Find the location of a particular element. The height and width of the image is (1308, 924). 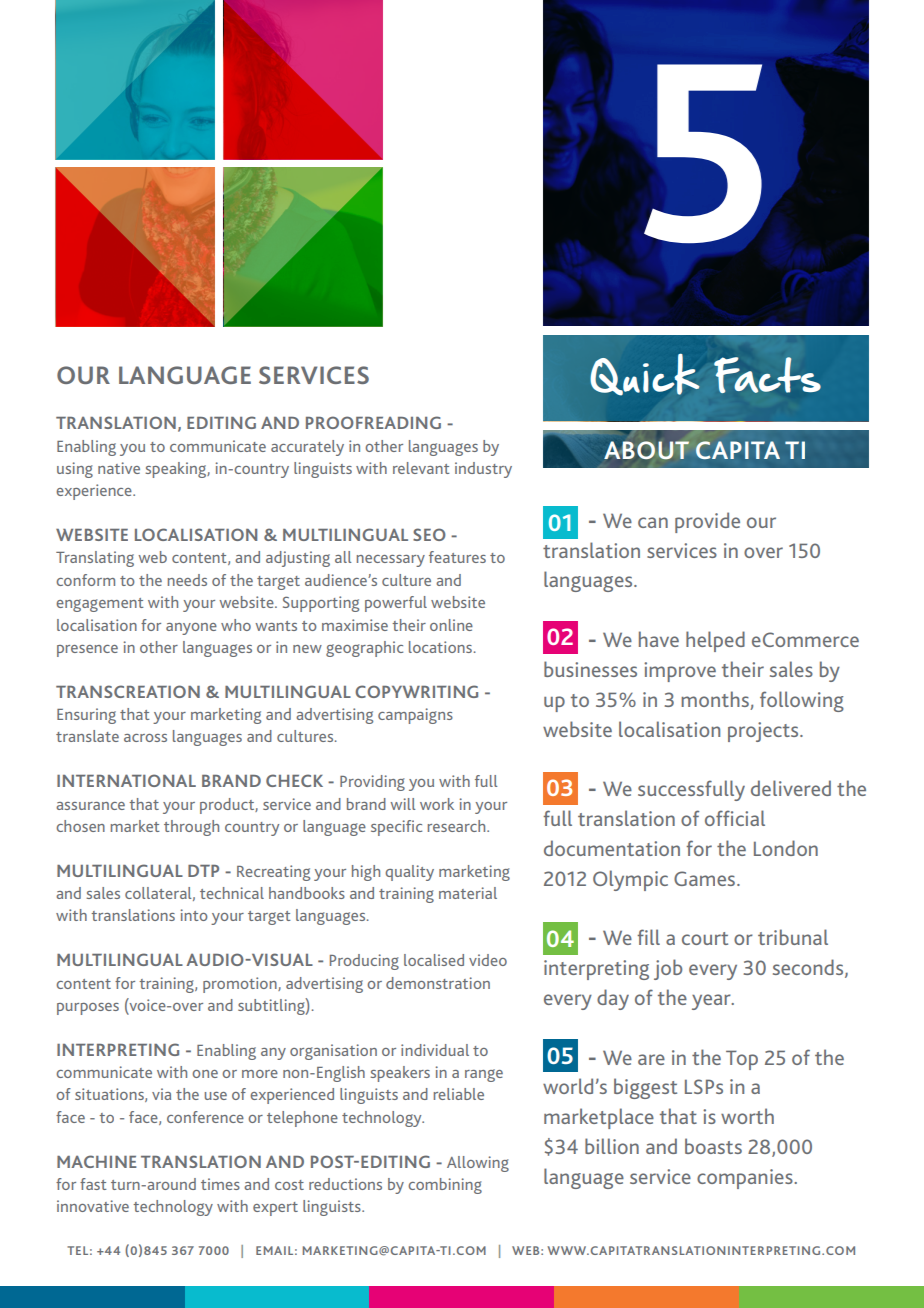

times is located at coordinates (220, 1184).
